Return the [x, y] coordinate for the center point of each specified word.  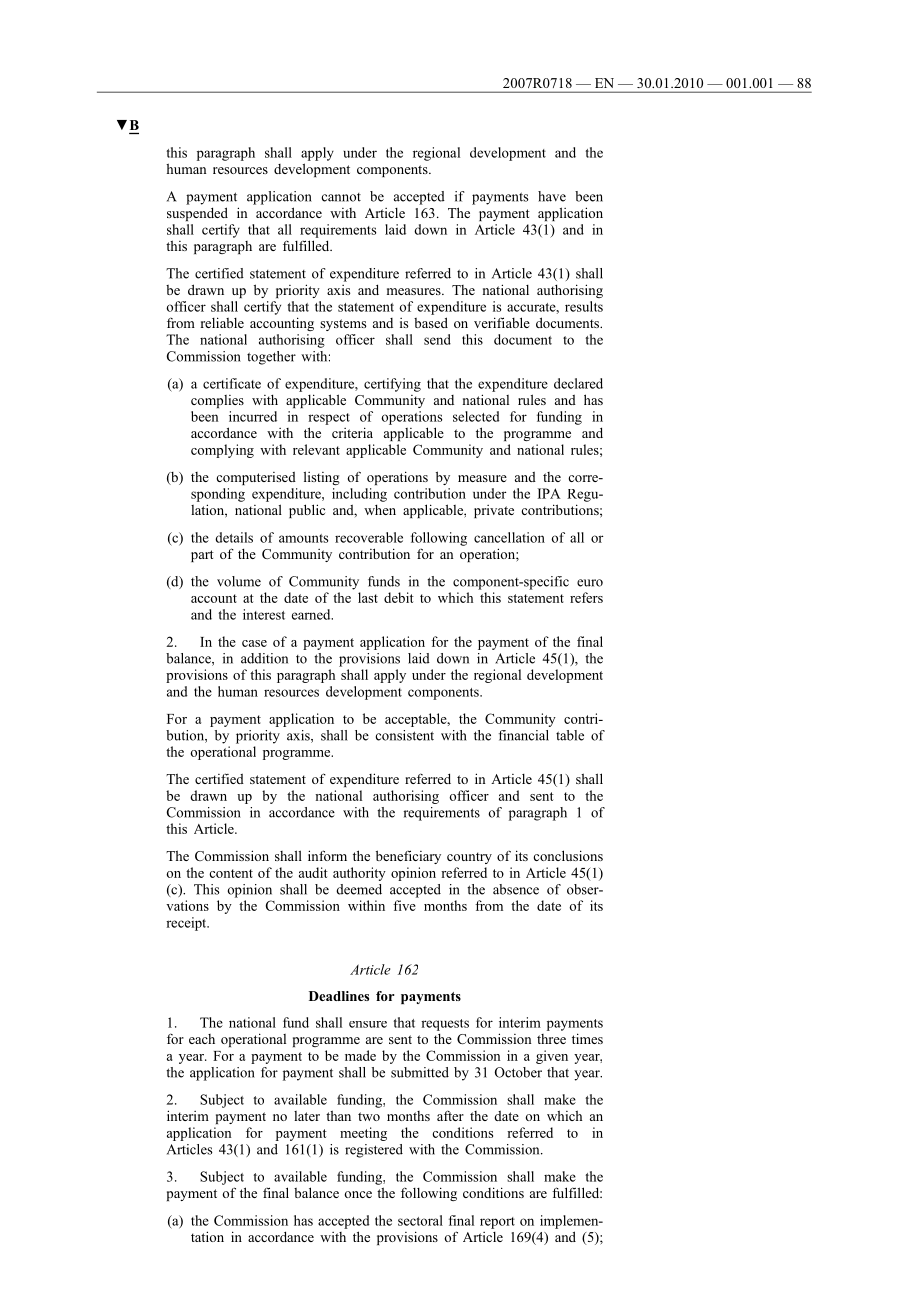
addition [264, 658]
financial [524, 735]
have [552, 196]
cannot [341, 197]
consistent [405, 735]
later [307, 1116]
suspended [197, 214]
